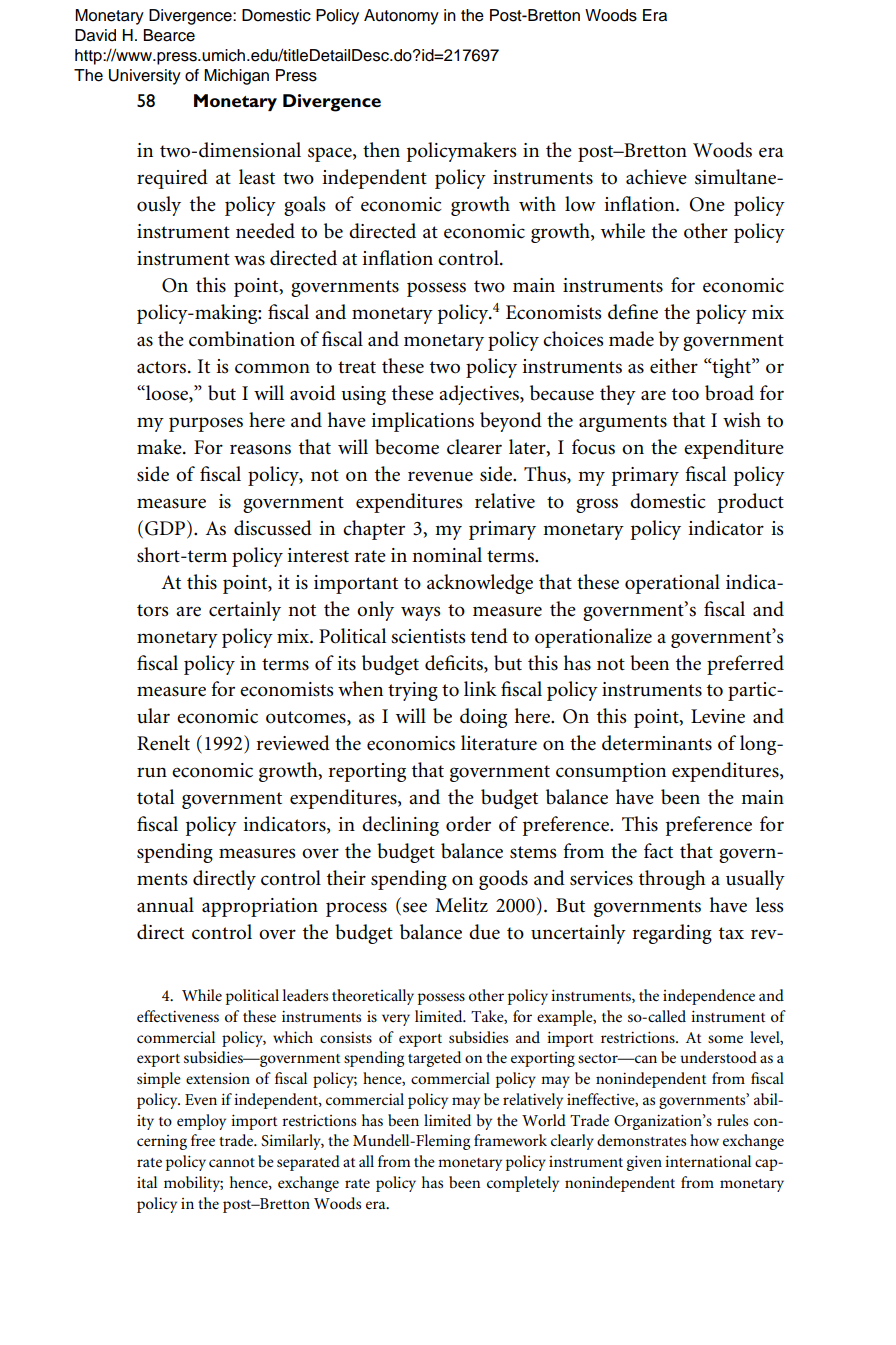 The image size is (896, 1345). I want to click on ways, so click(421, 613).
